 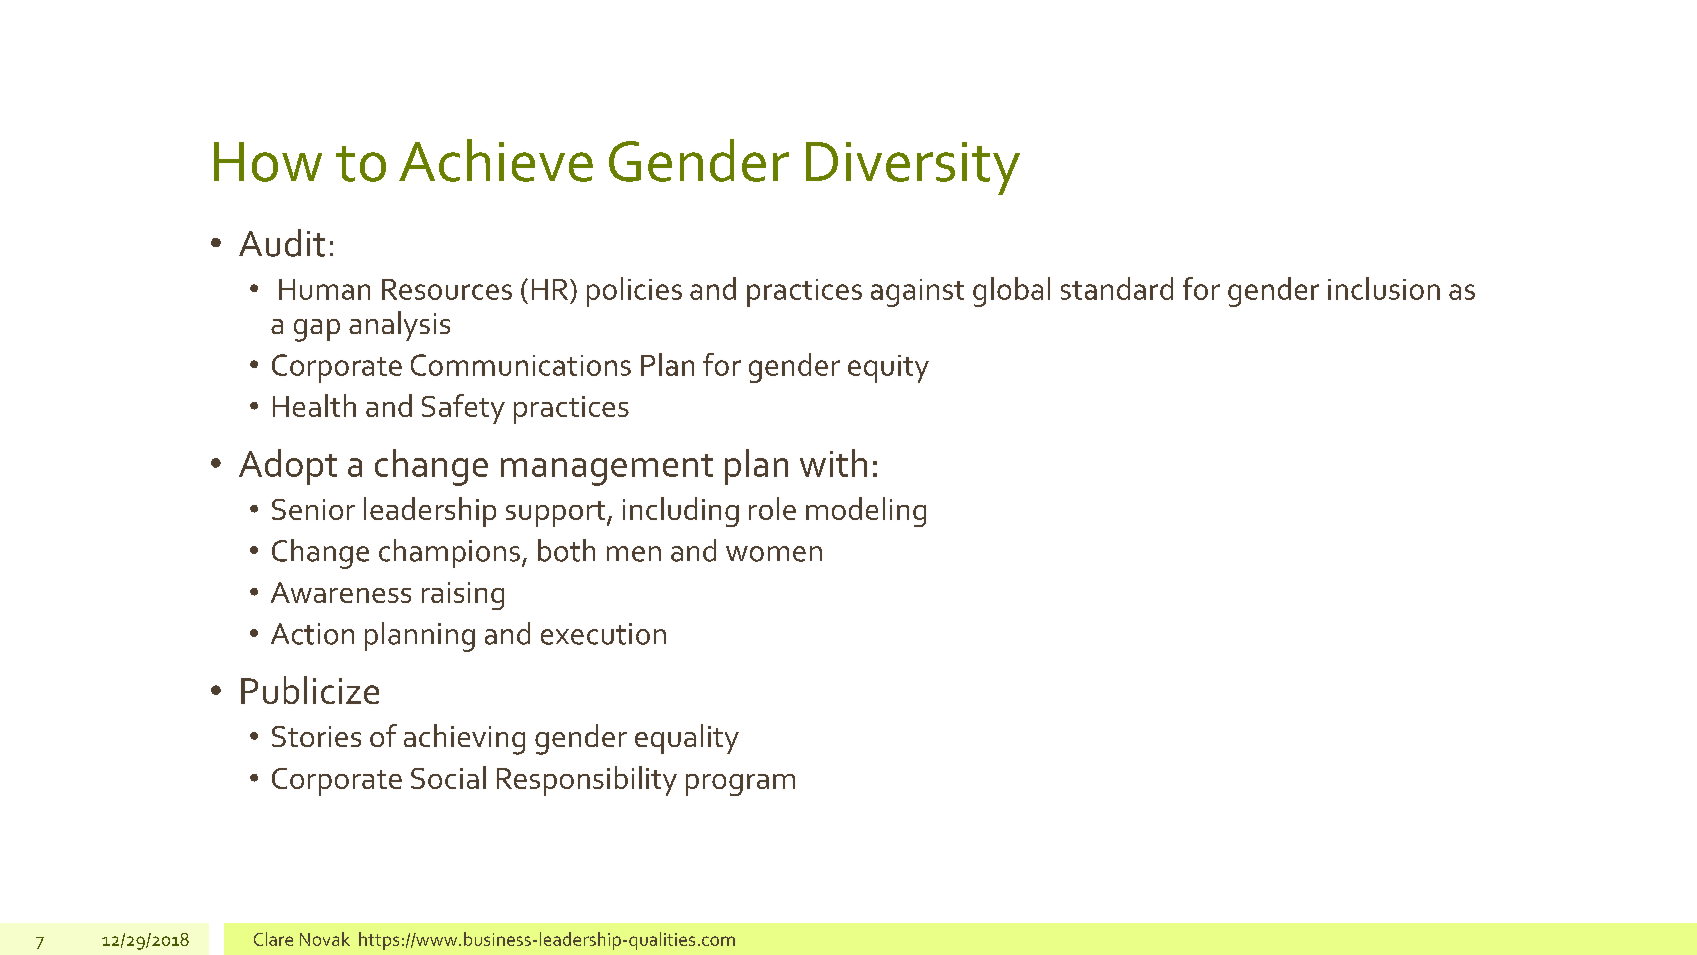 I want to click on program, so click(x=740, y=785).
